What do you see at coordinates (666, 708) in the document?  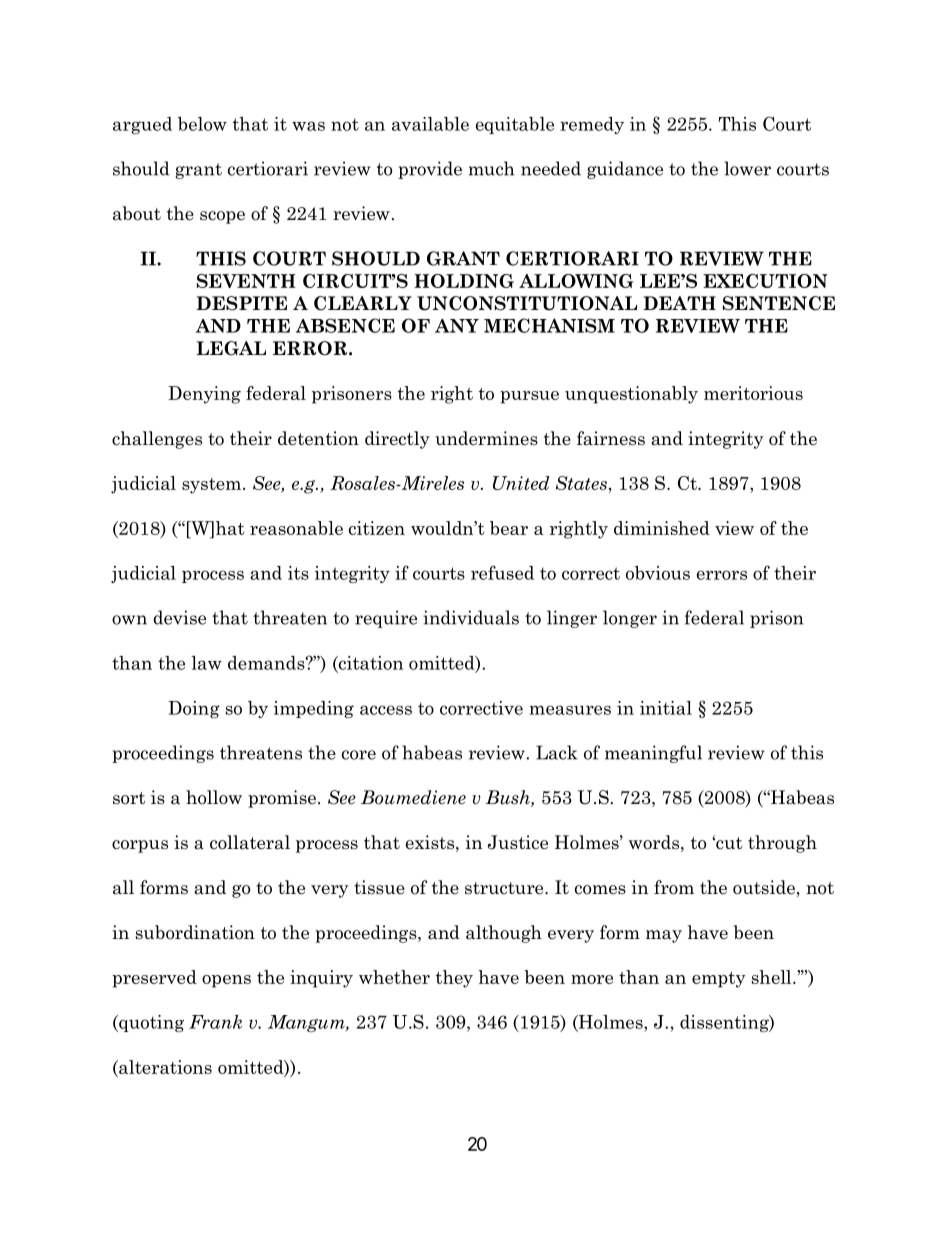 I see `initial` at bounding box center [666, 708].
